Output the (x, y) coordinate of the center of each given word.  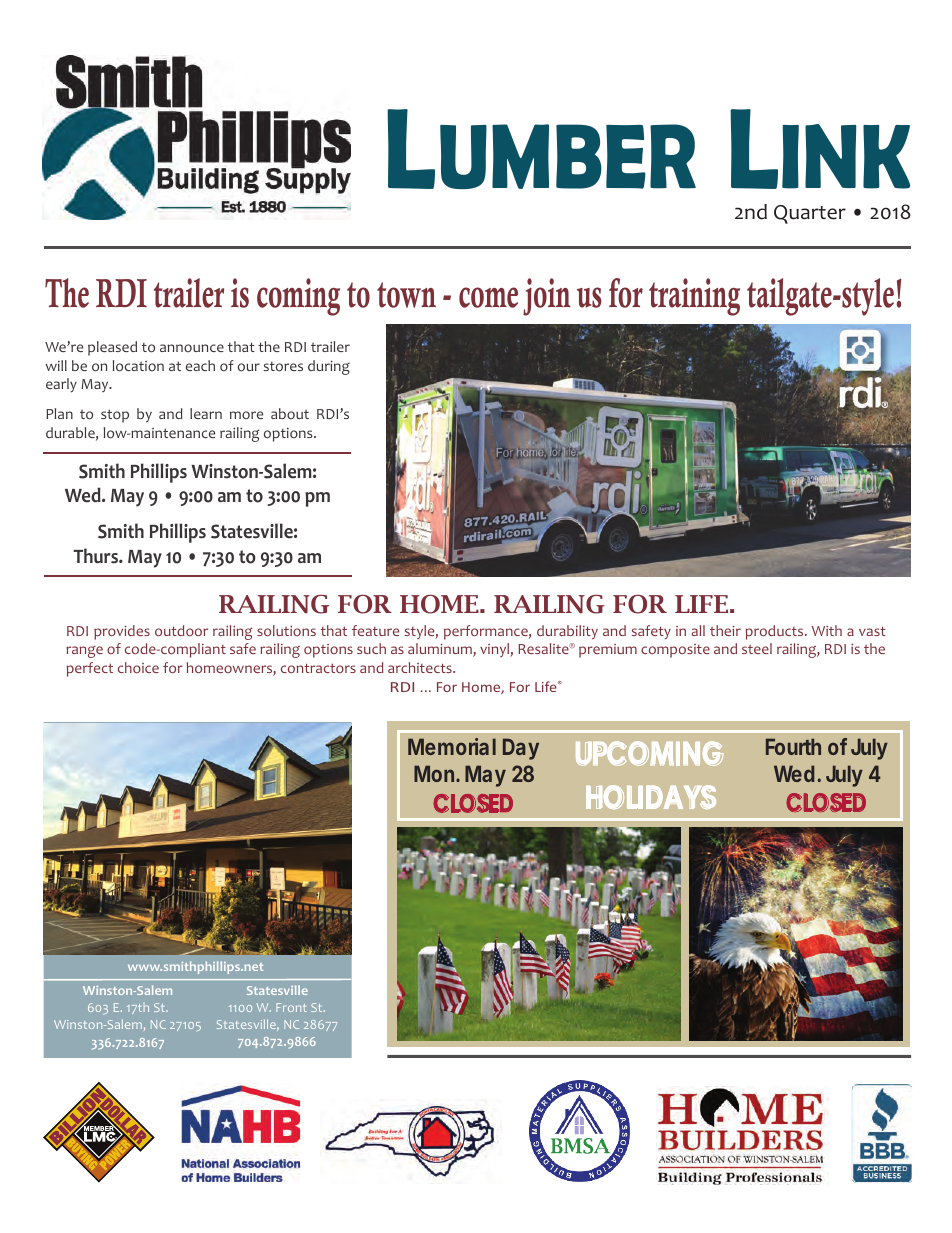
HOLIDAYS (651, 797)
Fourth (793, 746)
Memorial (452, 746)
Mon (434, 773)
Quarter (810, 214)
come (488, 297)
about (290, 413)
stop (115, 416)
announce (192, 348)
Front (291, 1007)
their (725, 630)
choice (138, 667)
